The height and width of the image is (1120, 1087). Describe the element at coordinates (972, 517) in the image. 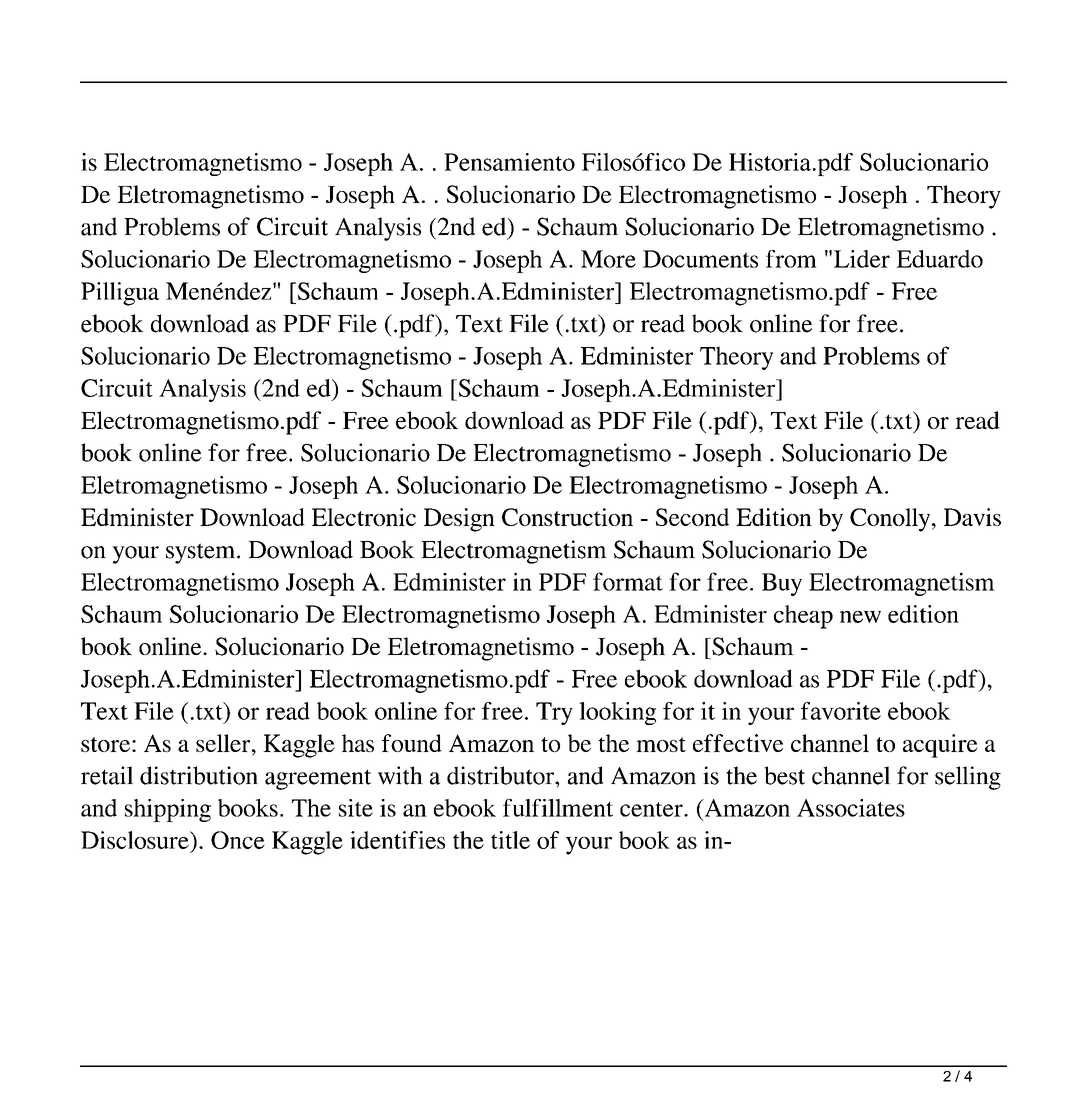

I see `Davis` at that location.
